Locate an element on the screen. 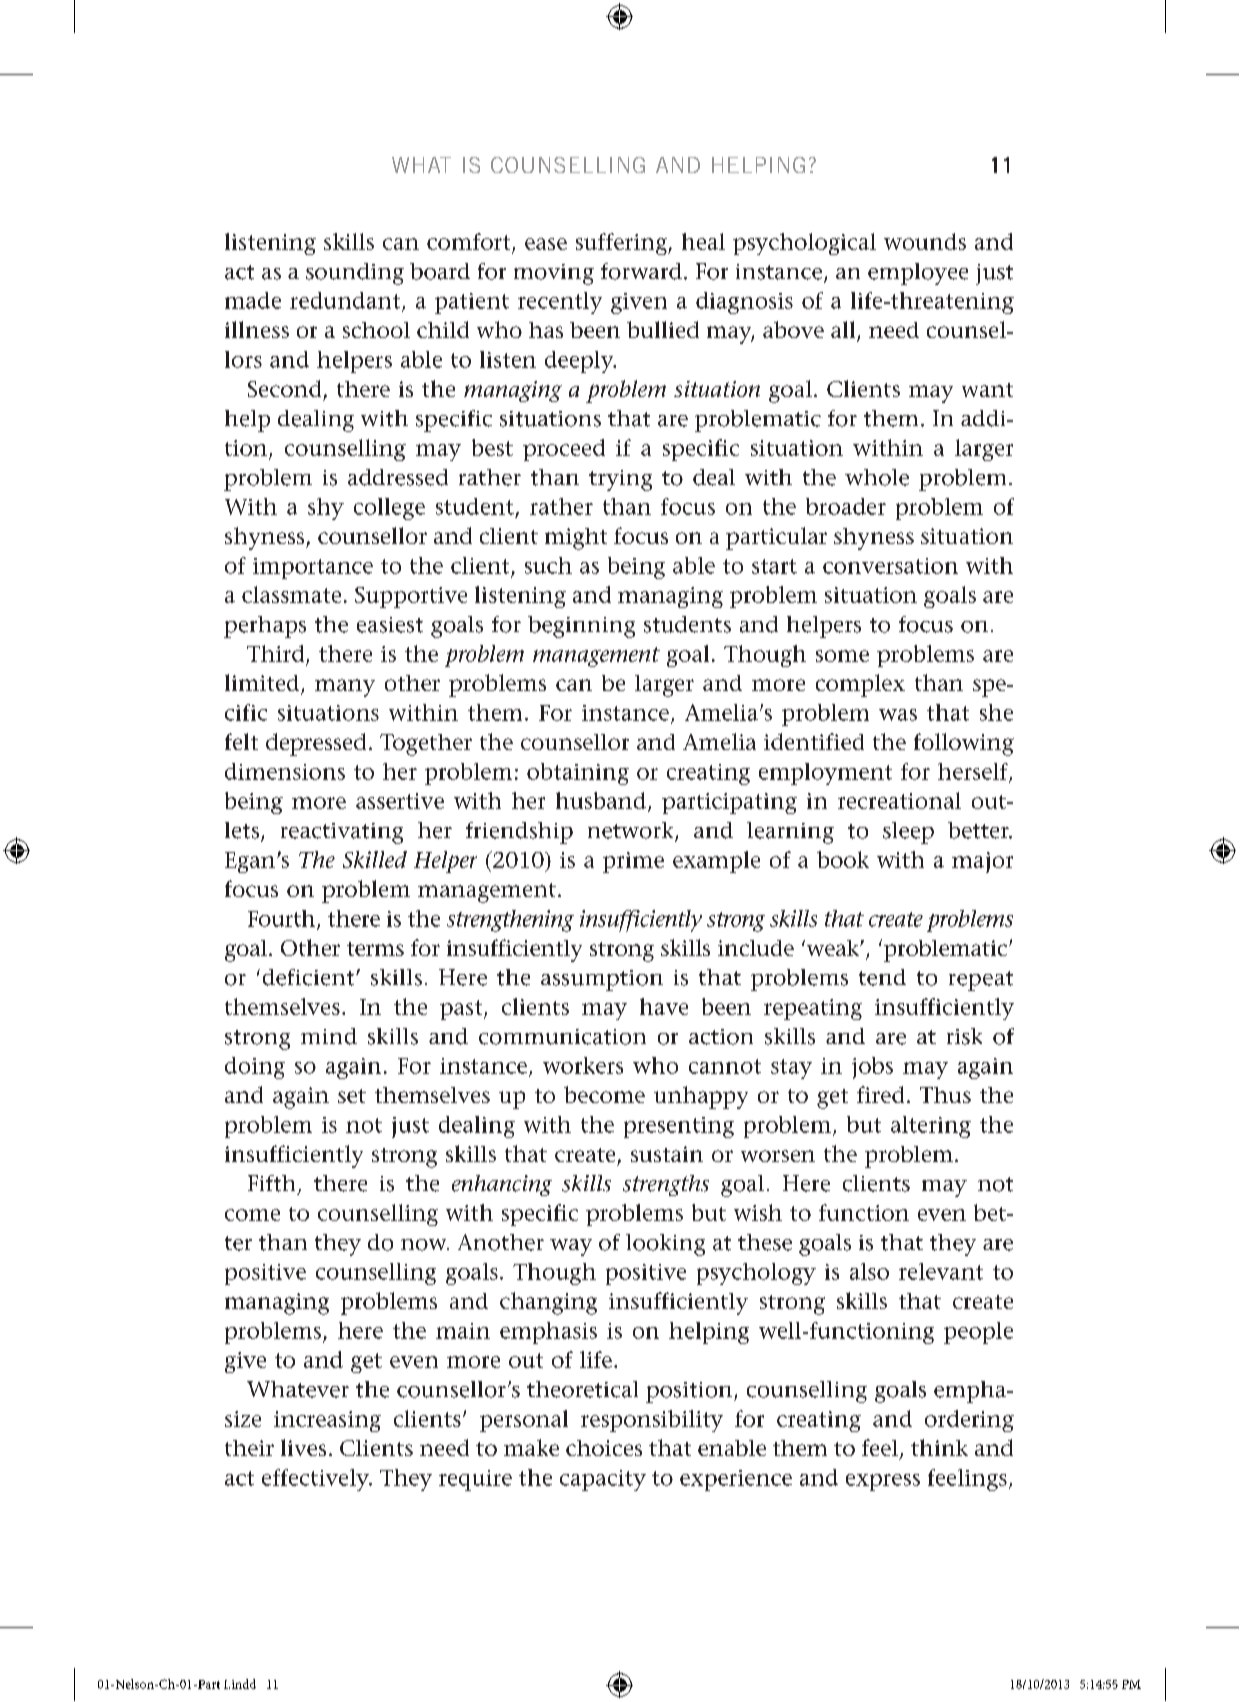  beginning is located at coordinates (581, 627).
